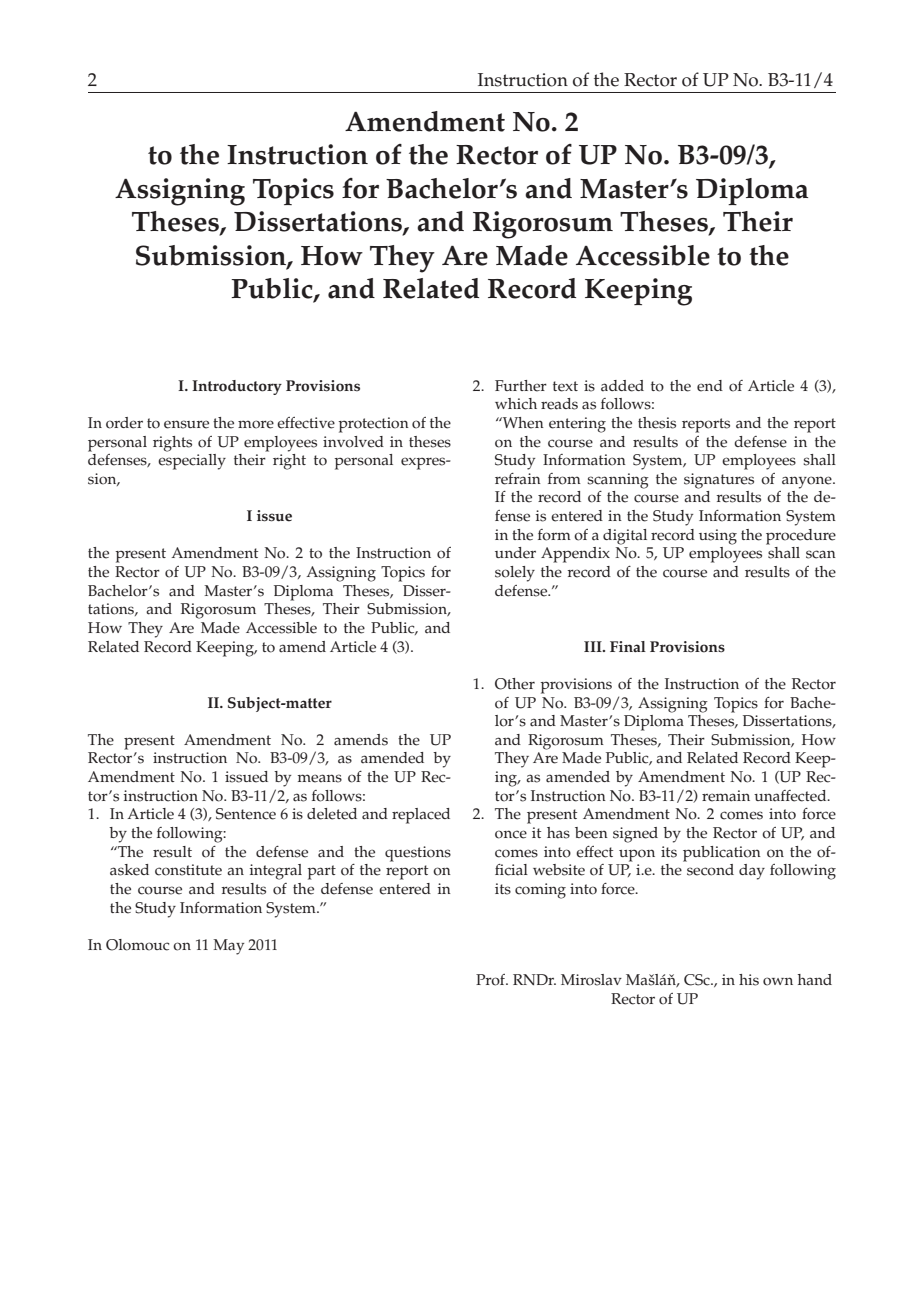 This page has height=1308, width=924. What do you see at coordinates (246, 814) in the page?
I see `Sentence` at bounding box center [246, 814].
